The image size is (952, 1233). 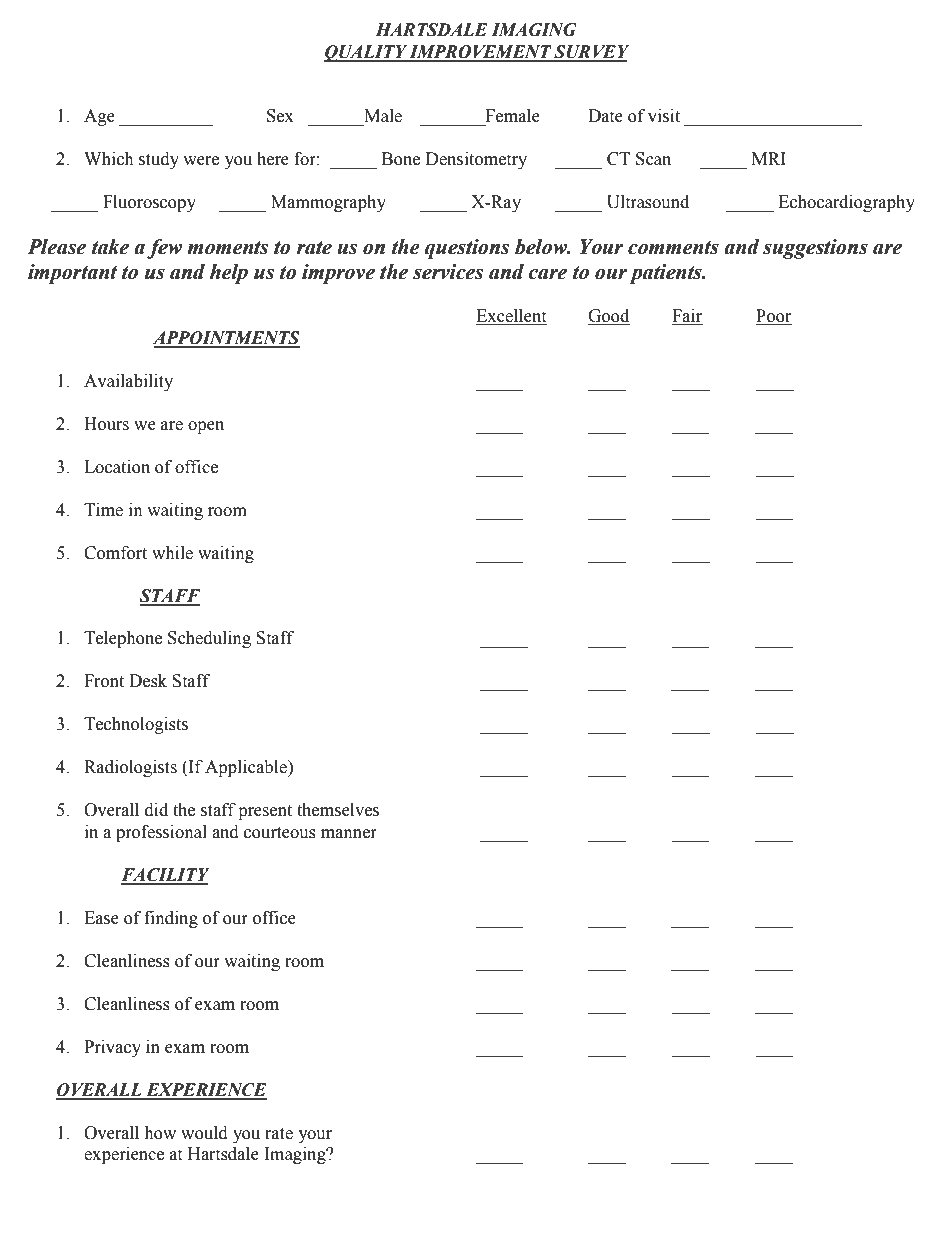 I want to click on Excellent, so click(x=511, y=317).
